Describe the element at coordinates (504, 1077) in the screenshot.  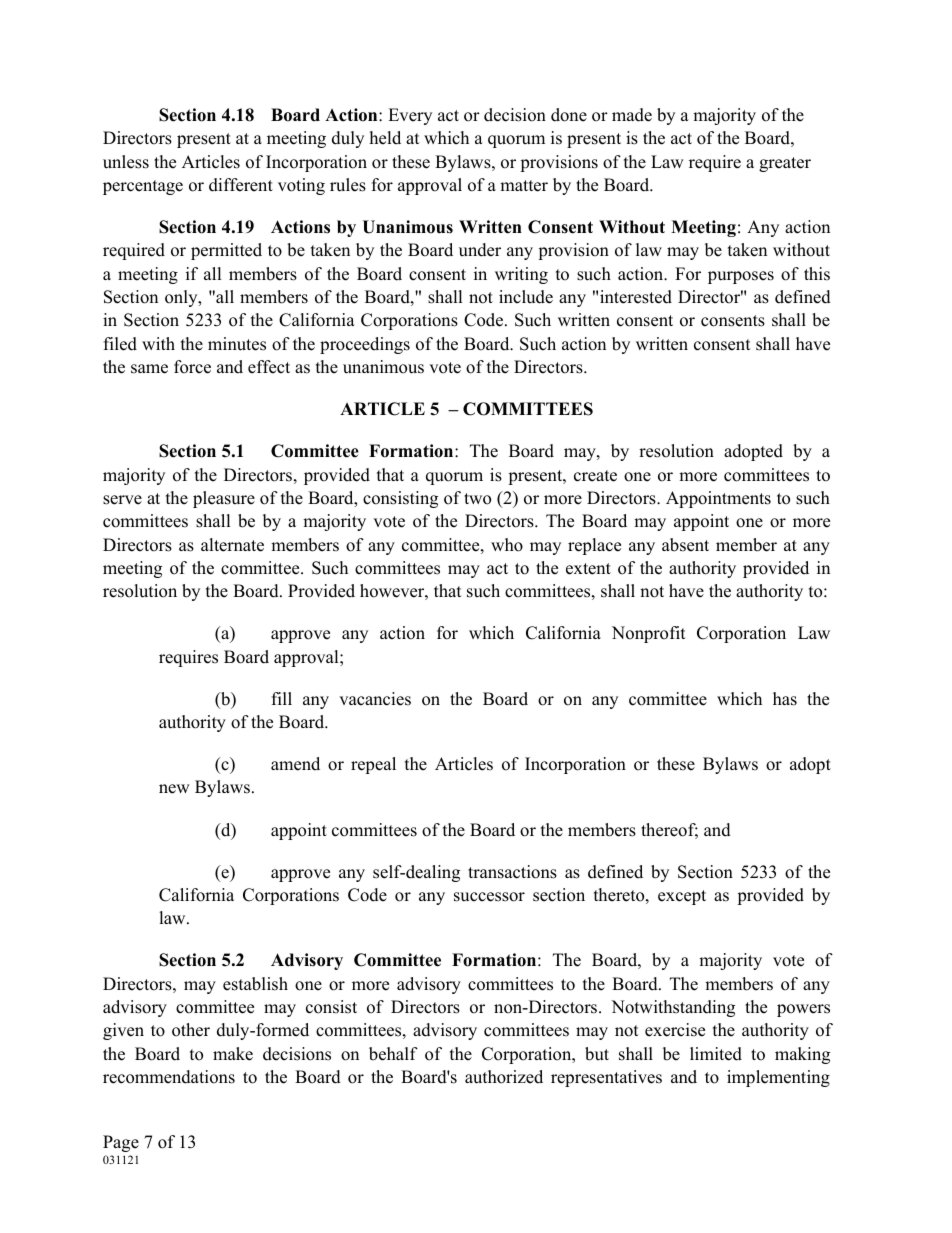
I see `authorized` at that location.
